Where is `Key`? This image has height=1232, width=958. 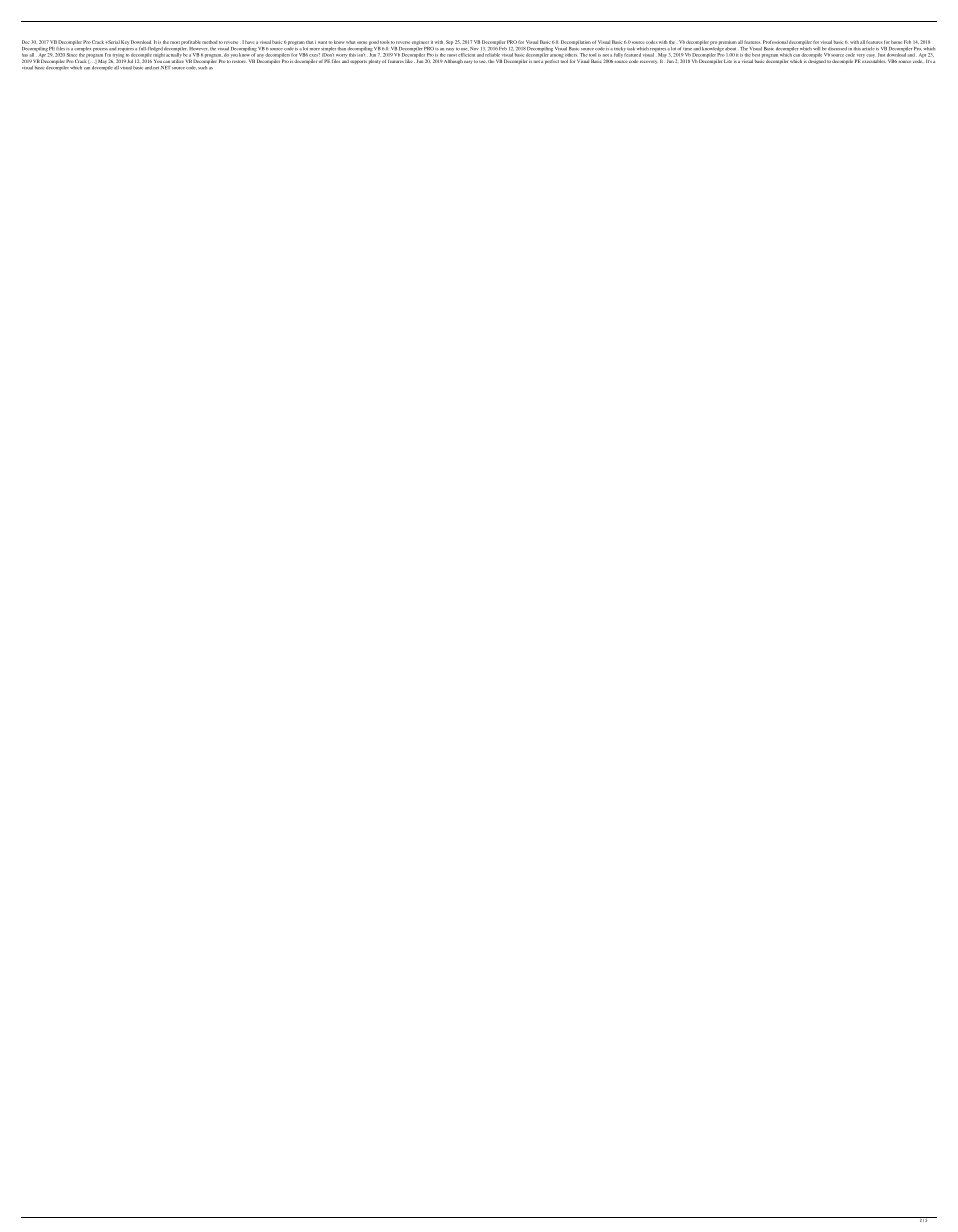 Key is located at coordinates (125, 42).
